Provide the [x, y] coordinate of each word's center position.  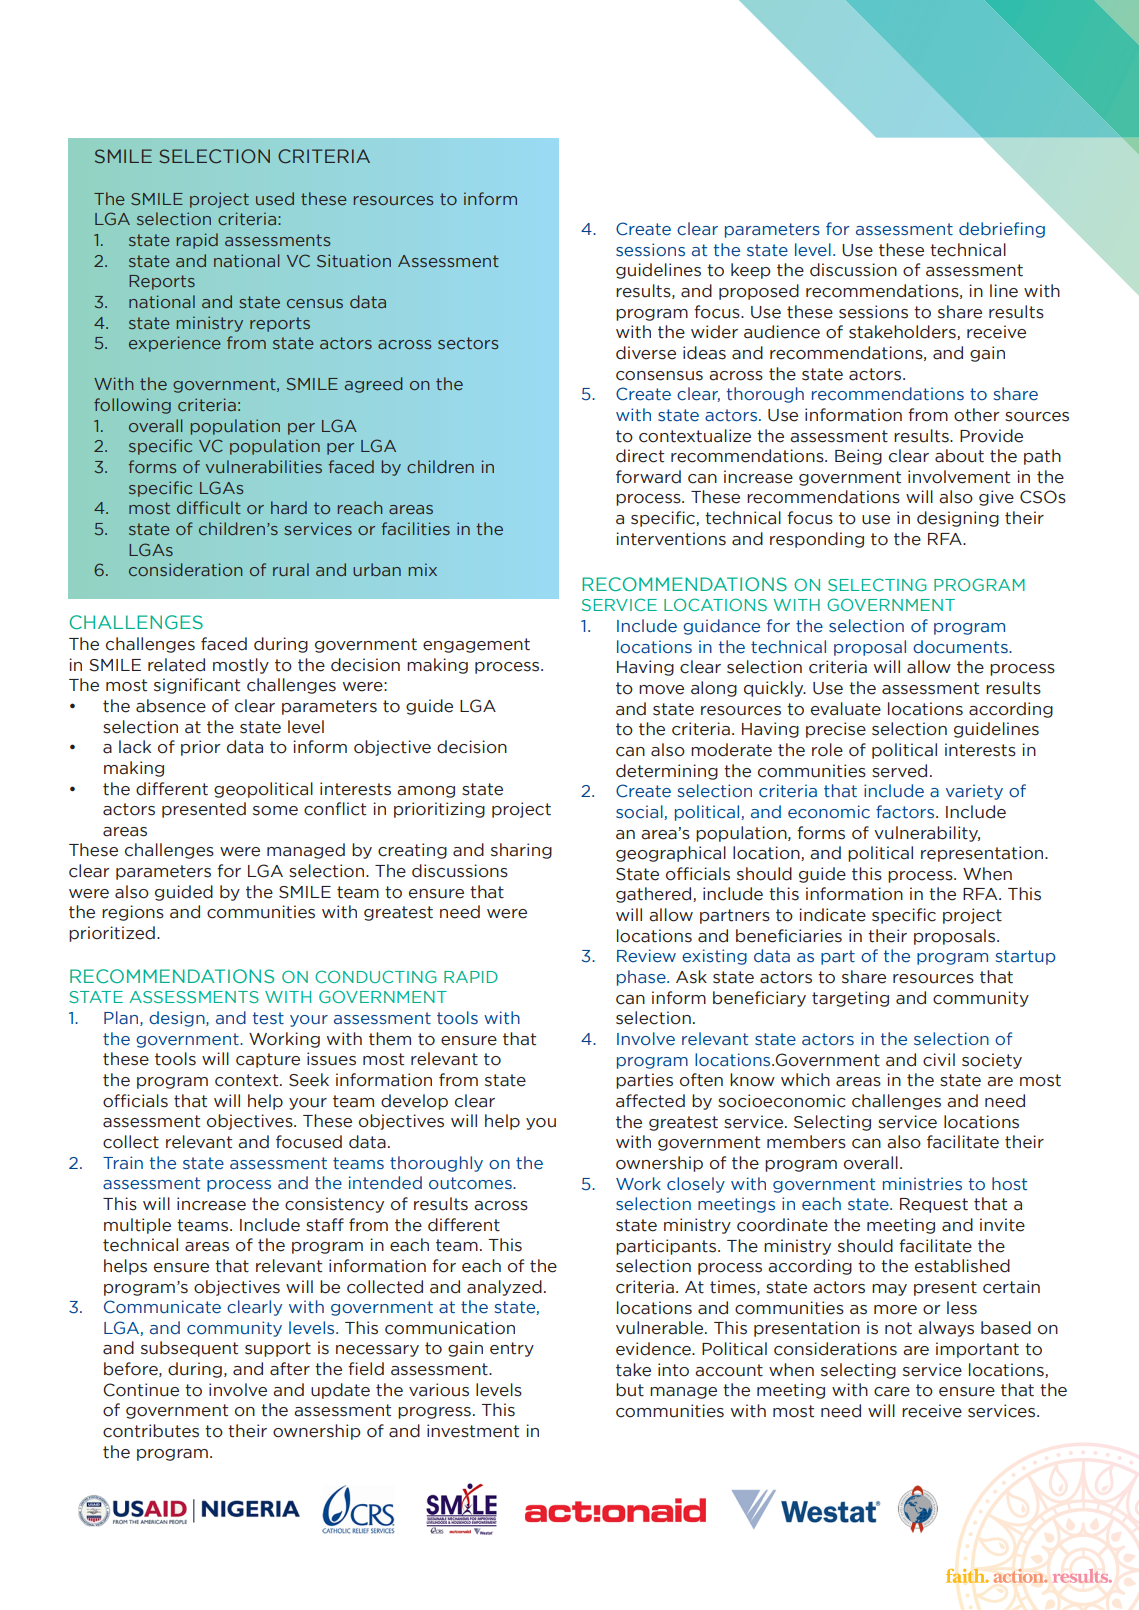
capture [268, 1060]
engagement [476, 645]
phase [642, 978]
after [290, 1369]
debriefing [1002, 230]
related [176, 665]
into [673, 1370]
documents [961, 647]
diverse [646, 353]
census [315, 303]
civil [939, 1060]
